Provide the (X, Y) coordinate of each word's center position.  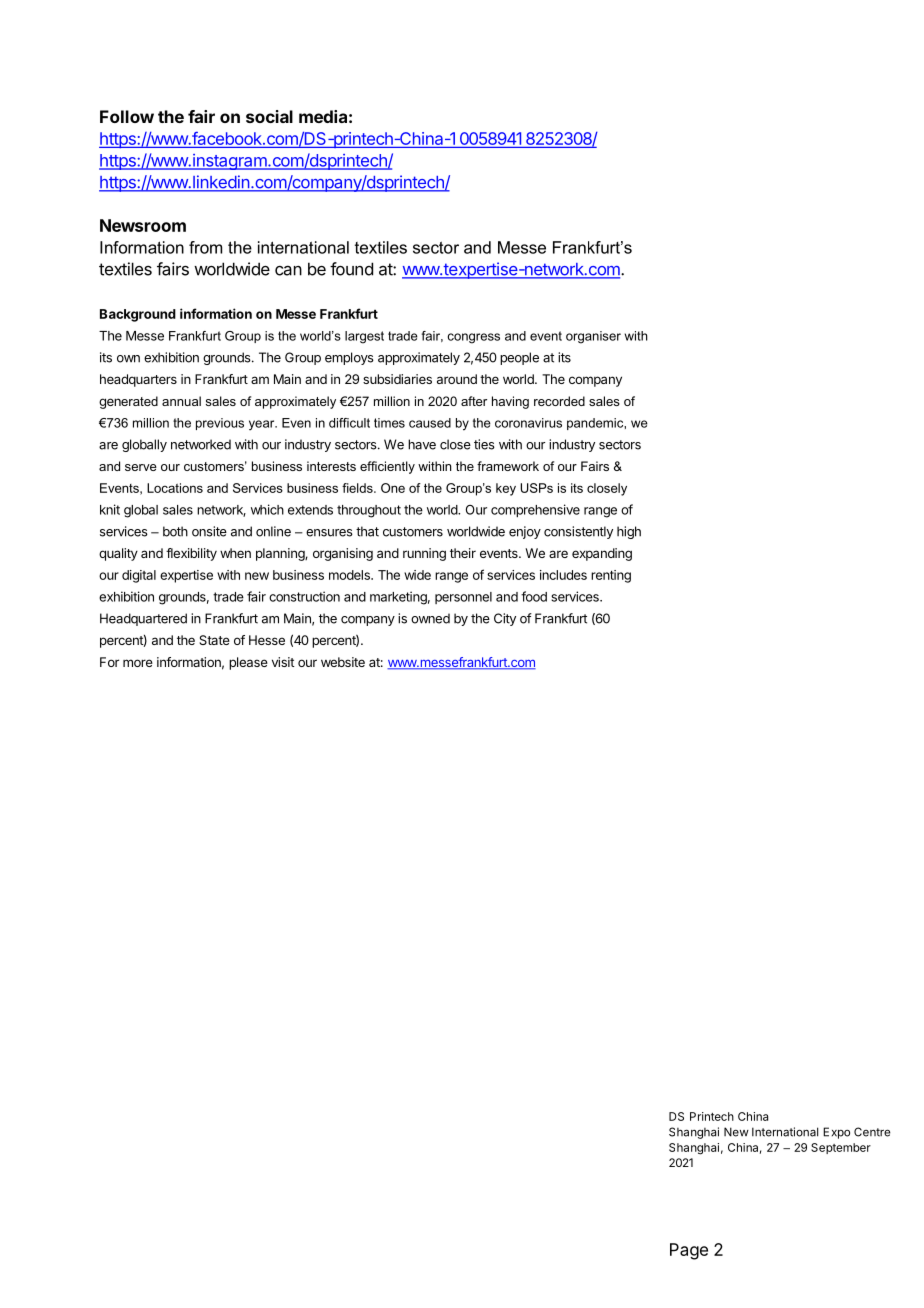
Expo (836, 1133)
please (248, 663)
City (505, 619)
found (351, 269)
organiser (593, 337)
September (841, 1148)
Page (689, 1251)
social (269, 116)
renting (611, 576)
